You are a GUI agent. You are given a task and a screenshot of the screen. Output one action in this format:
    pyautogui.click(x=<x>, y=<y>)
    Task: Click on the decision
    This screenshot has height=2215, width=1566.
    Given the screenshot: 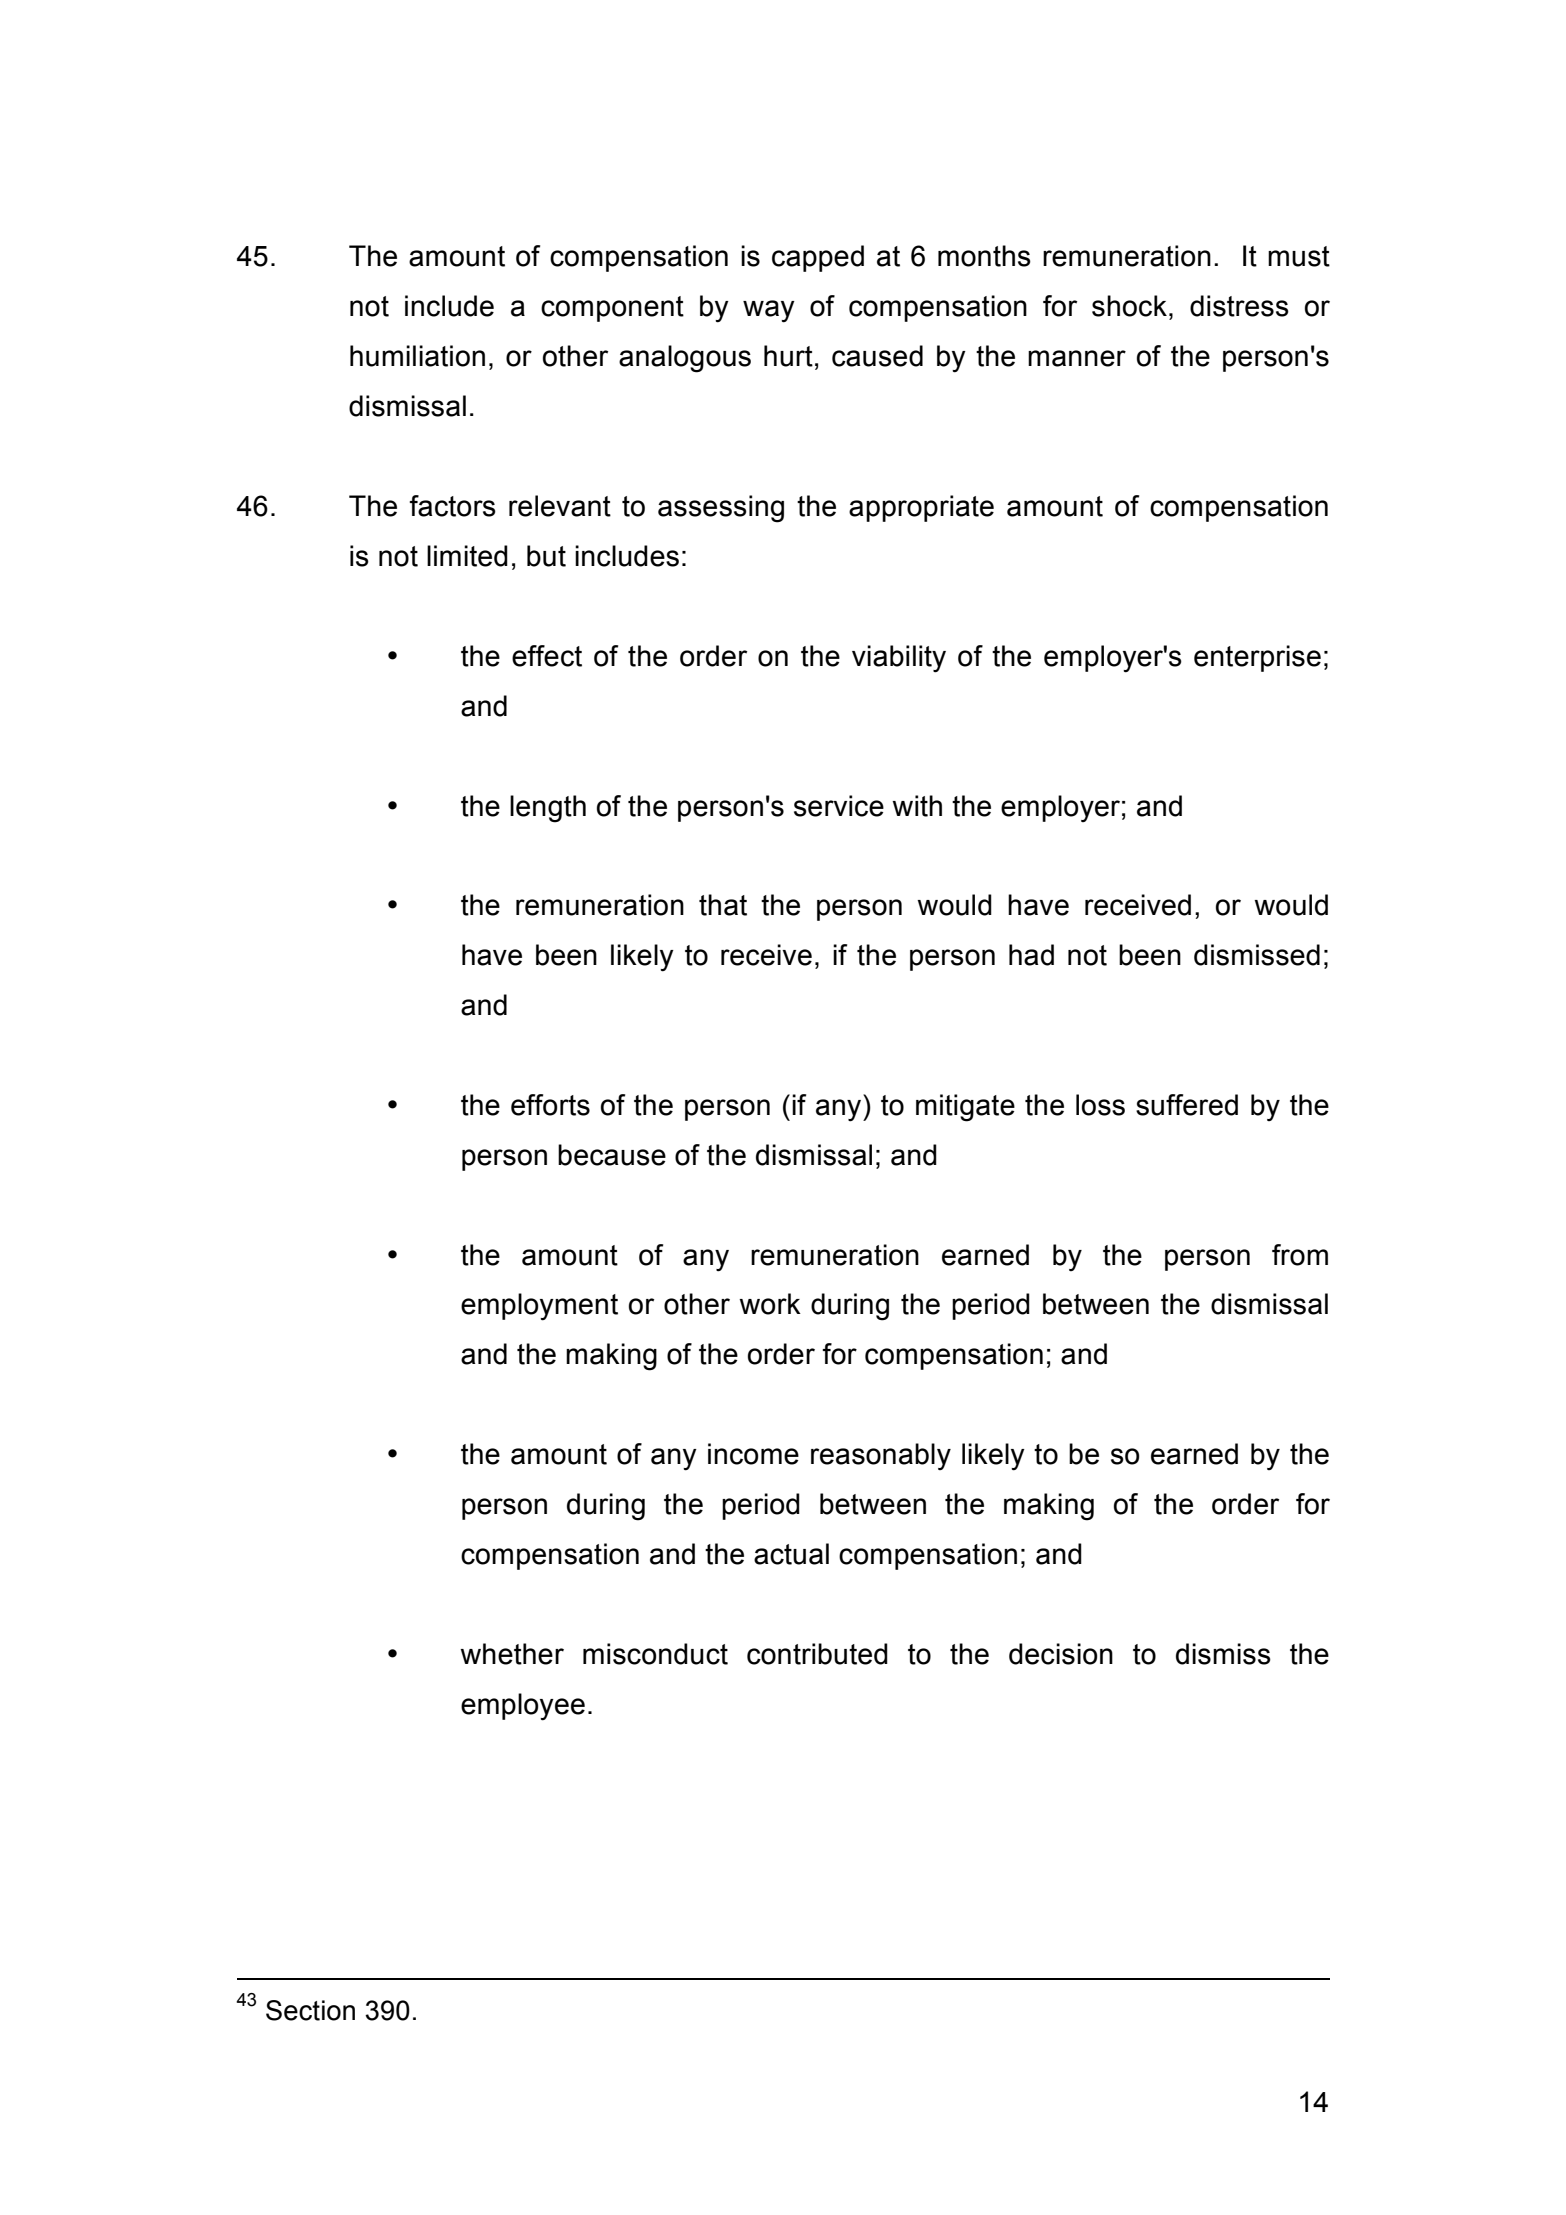 What is the action you would take?
    pyautogui.click(x=1061, y=1654)
